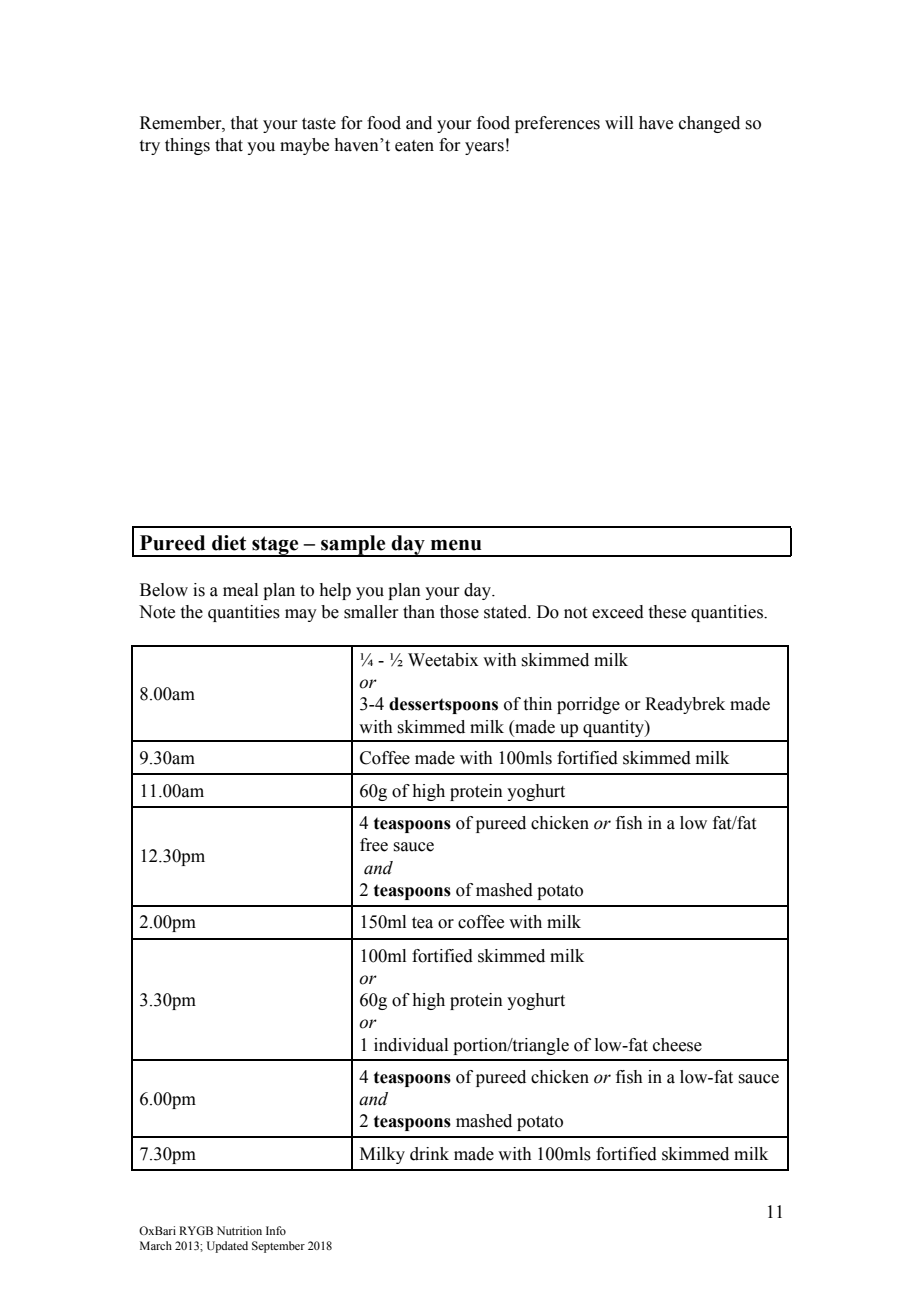 The image size is (924, 1308). I want to click on free, so click(374, 845).
